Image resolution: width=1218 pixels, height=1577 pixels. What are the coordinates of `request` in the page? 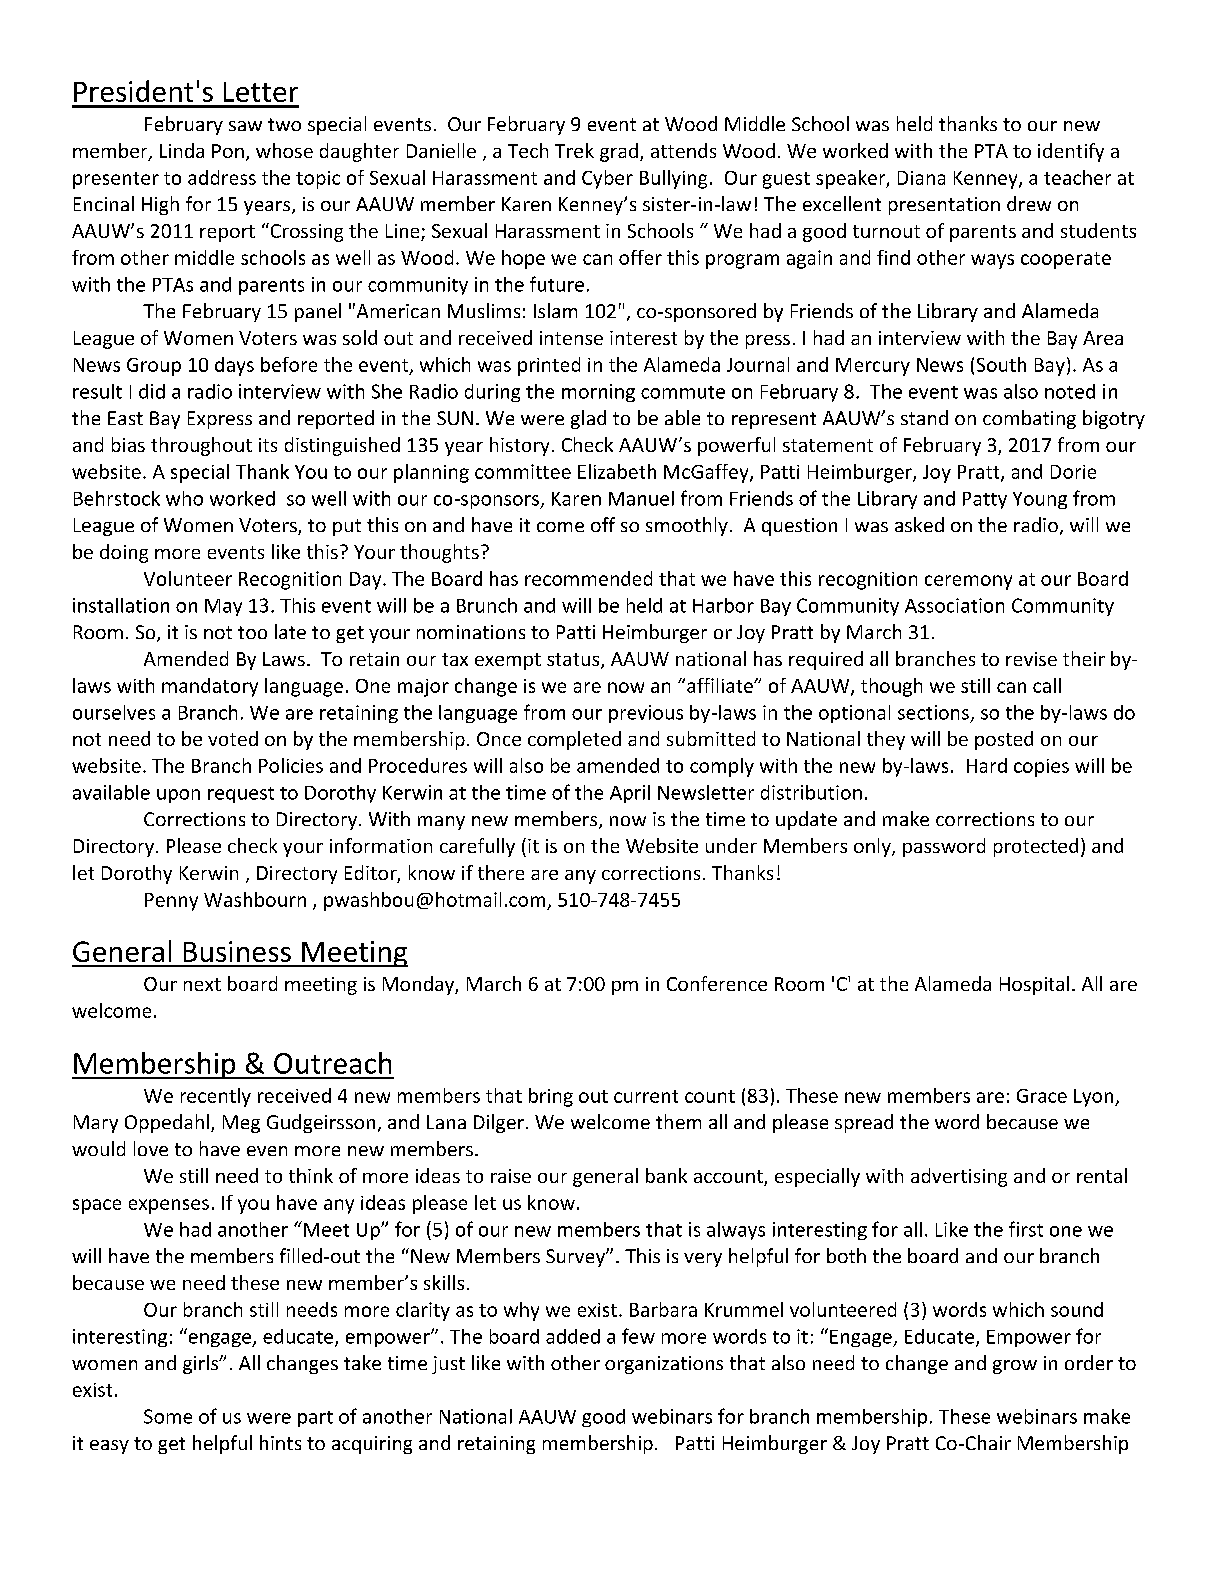 It's located at (241, 795).
